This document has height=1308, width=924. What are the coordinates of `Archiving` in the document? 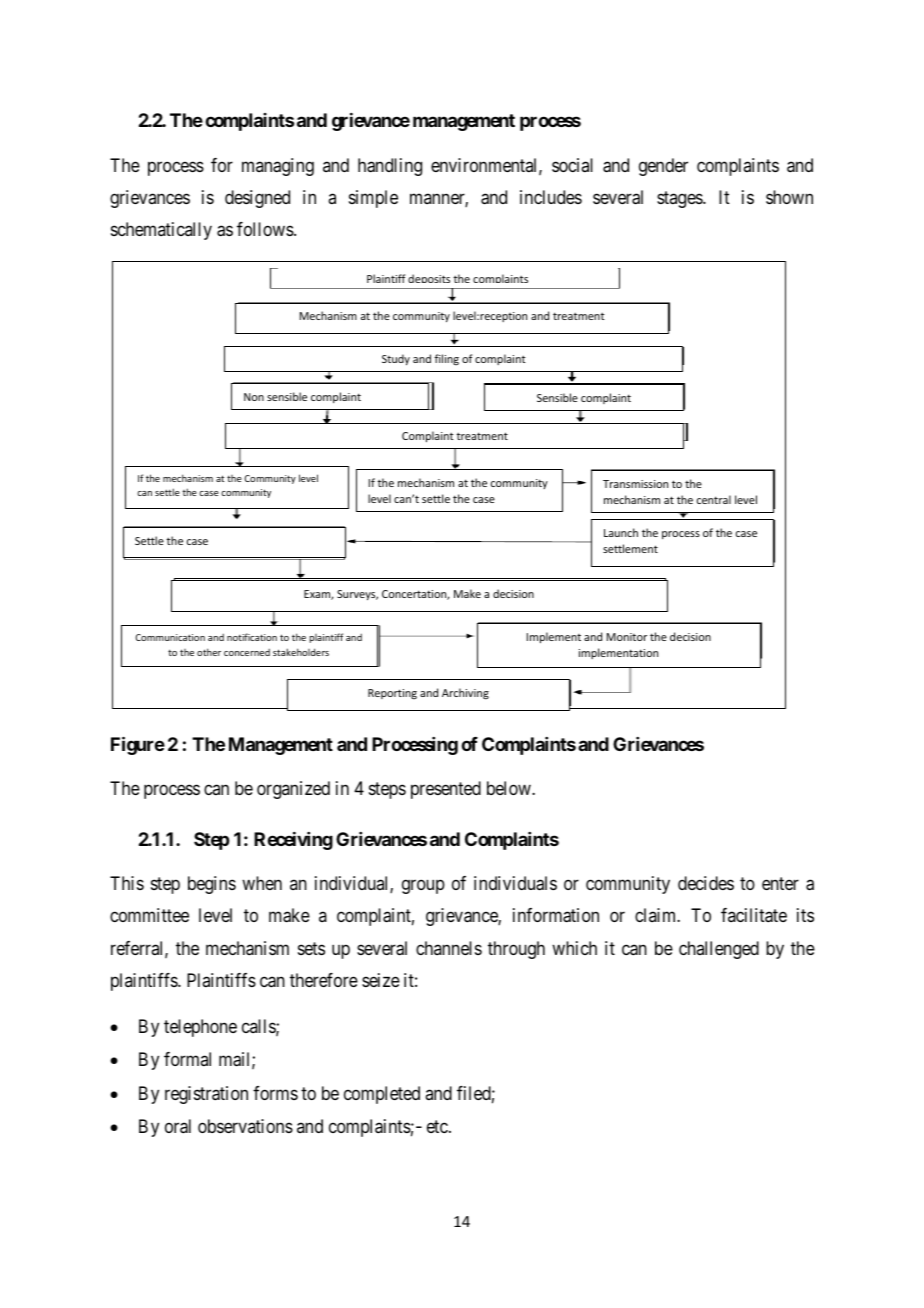 It's located at (465, 694).
